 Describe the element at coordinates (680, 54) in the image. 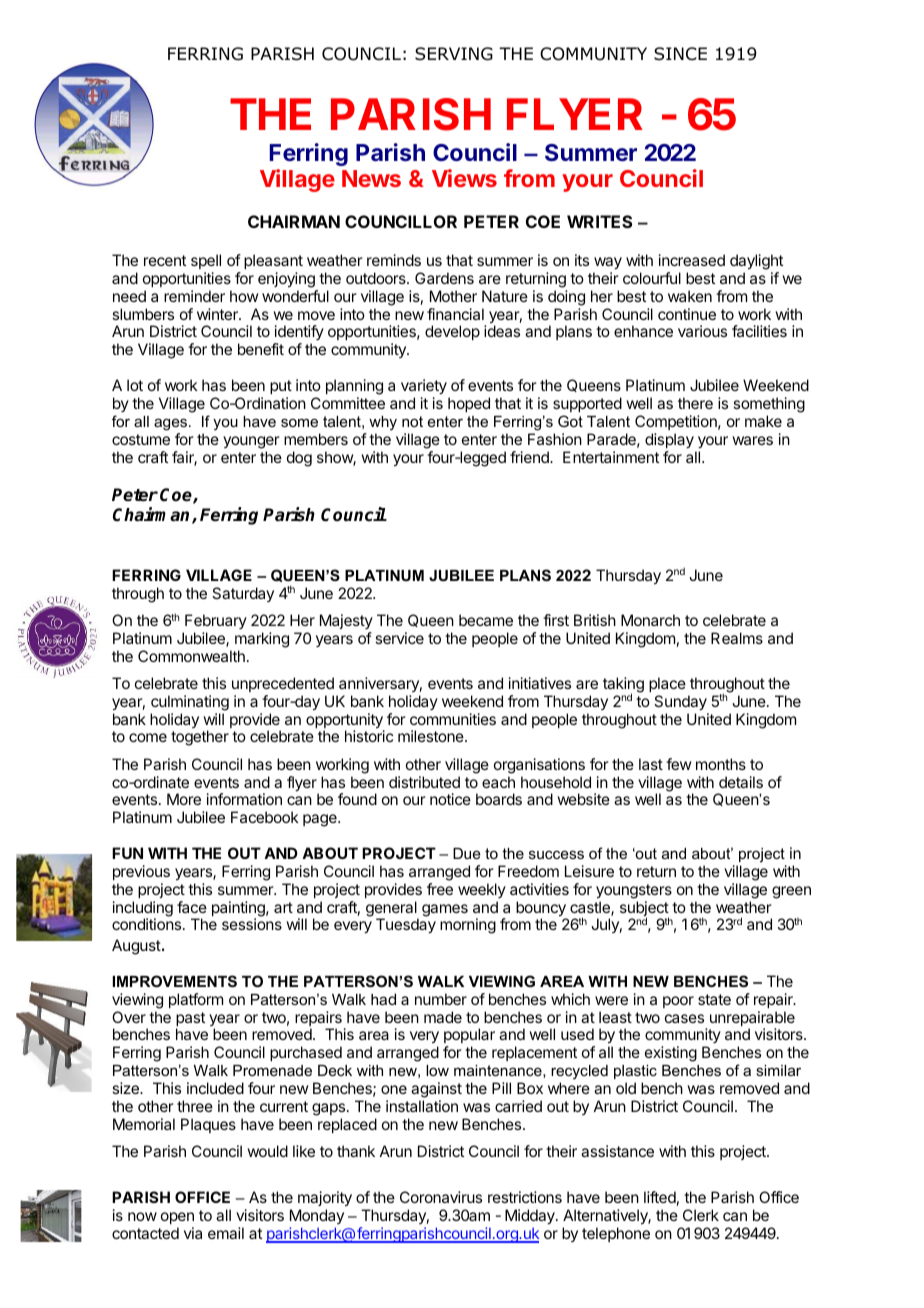

I see `SINCE` at that location.
